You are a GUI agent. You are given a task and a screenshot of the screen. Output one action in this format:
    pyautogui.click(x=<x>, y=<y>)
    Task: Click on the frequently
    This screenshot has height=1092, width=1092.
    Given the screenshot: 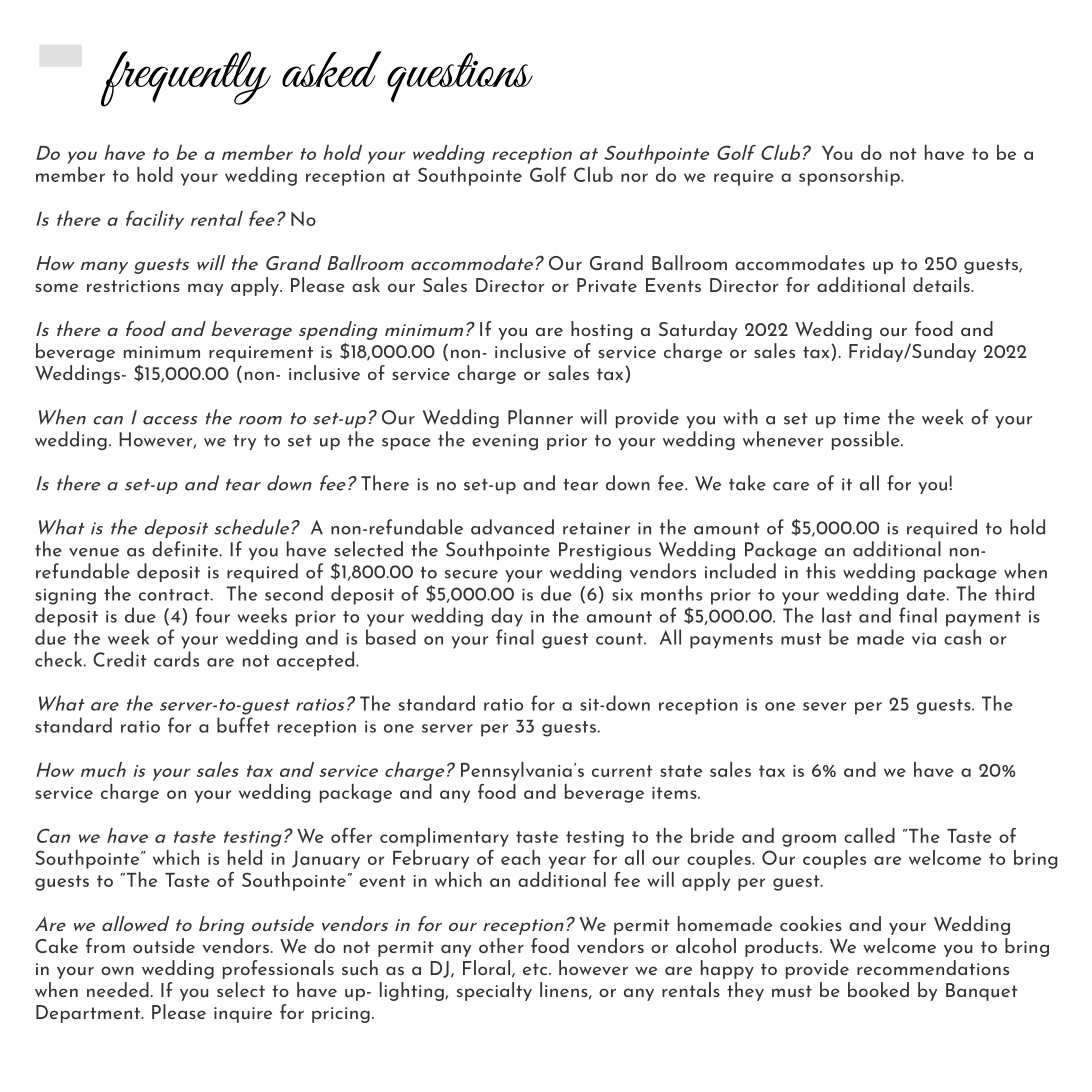 What is the action you would take?
    pyautogui.click(x=186, y=79)
